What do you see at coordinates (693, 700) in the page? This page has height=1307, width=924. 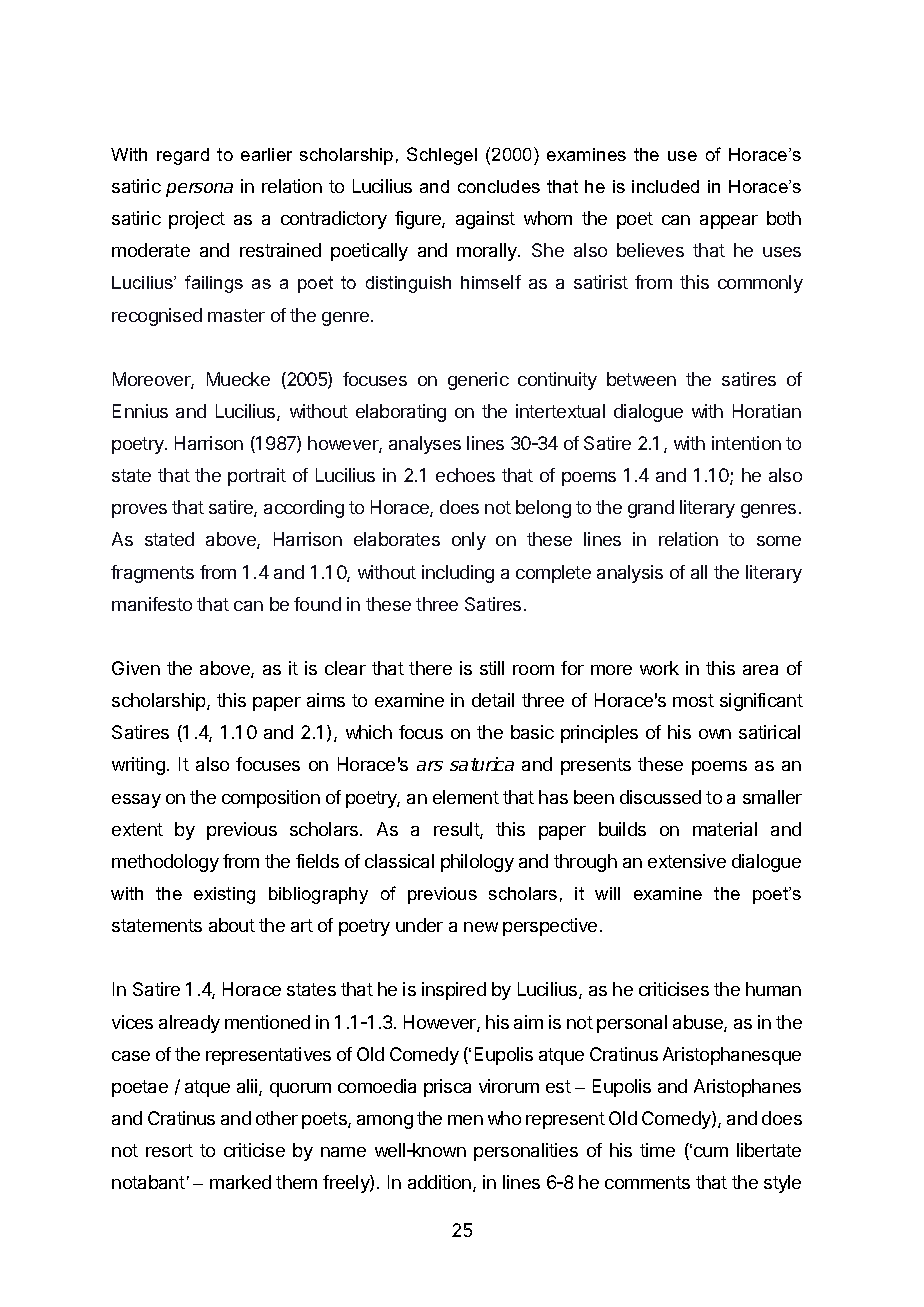 I see `most` at bounding box center [693, 700].
